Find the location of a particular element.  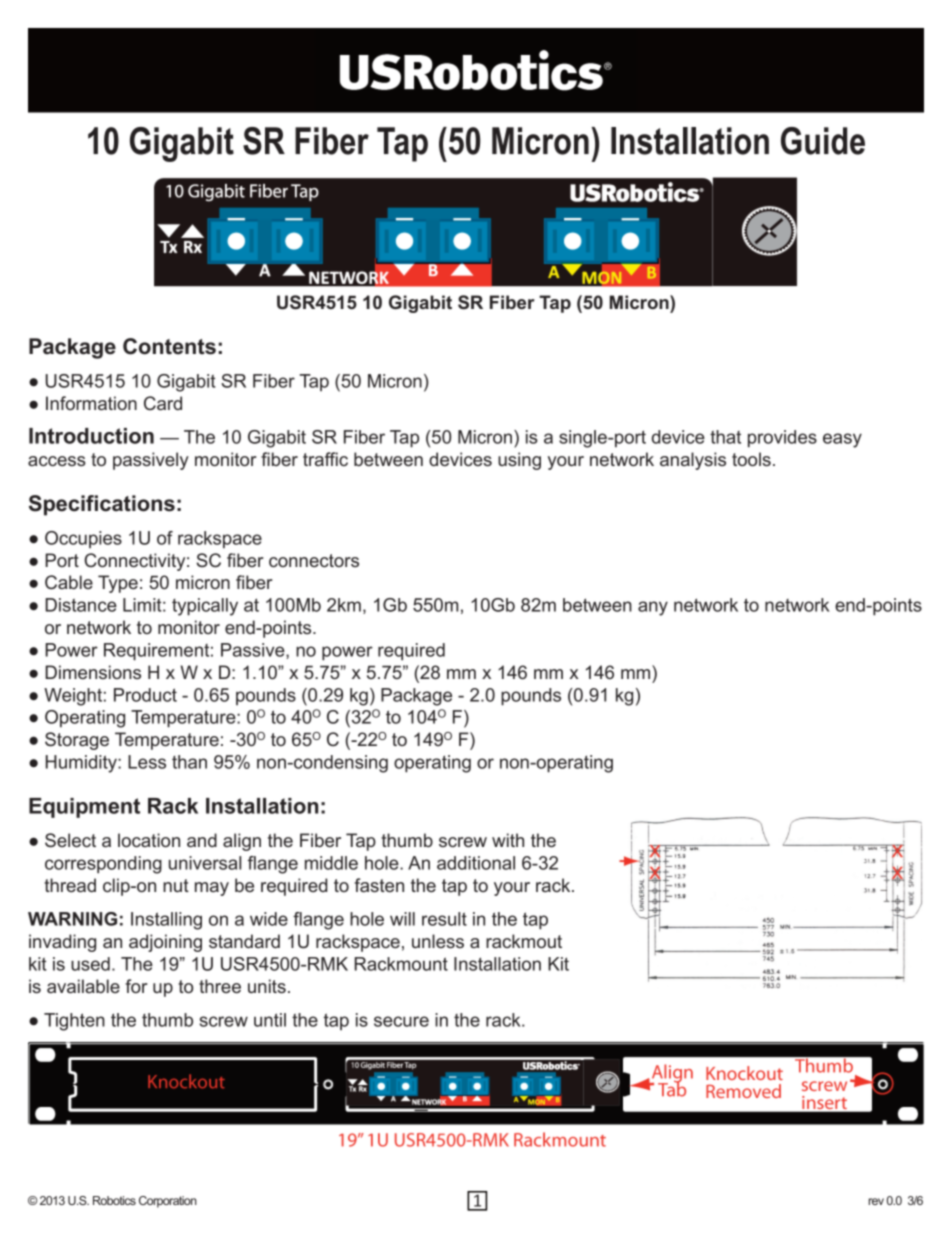

Card is located at coordinates (163, 403).
